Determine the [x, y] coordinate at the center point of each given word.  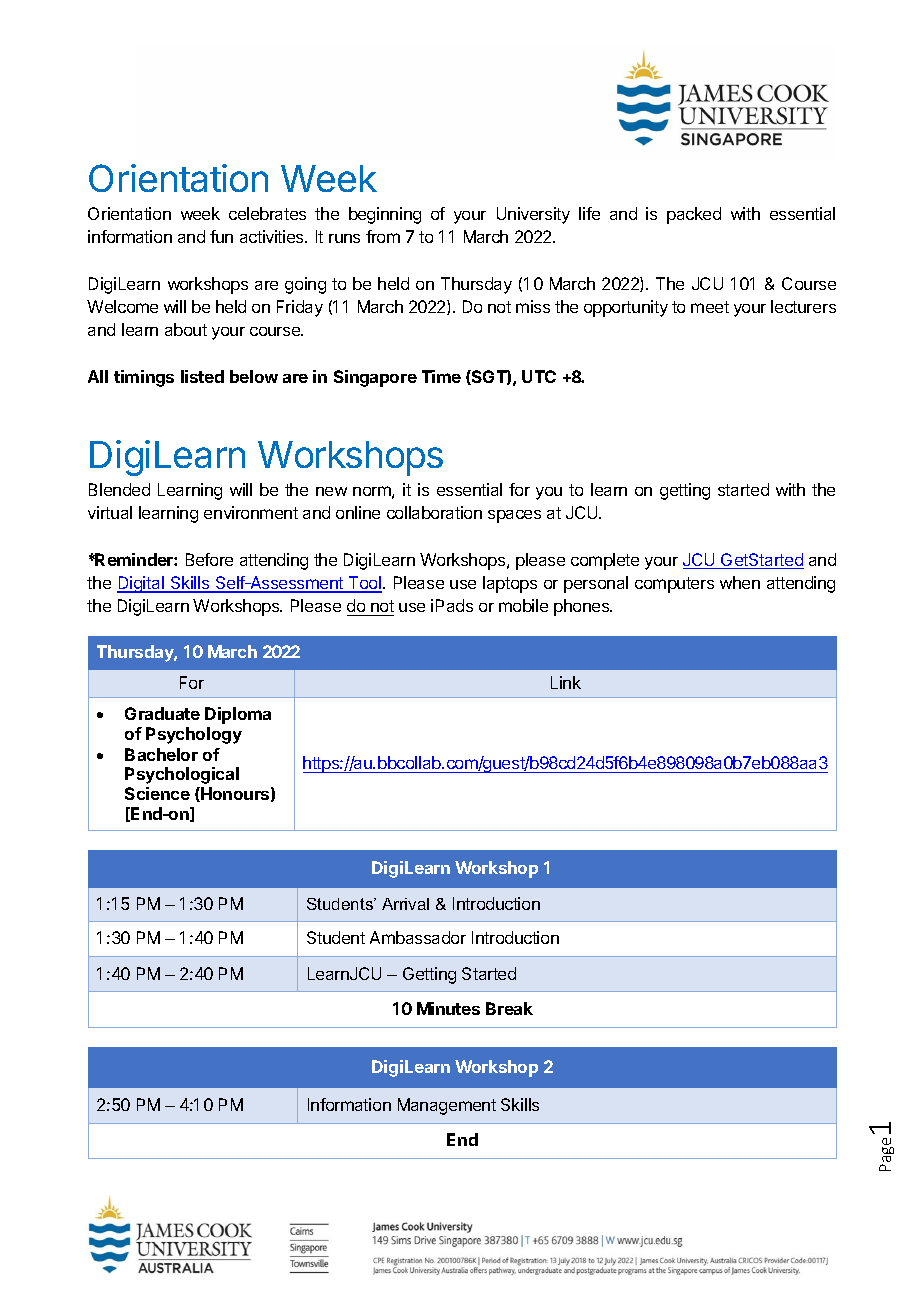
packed [694, 215]
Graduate [162, 713]
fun [221, 236]
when [740, 582]
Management [447, 1106]
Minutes [448, 1008]
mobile [523, 605]
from [383, 236]
